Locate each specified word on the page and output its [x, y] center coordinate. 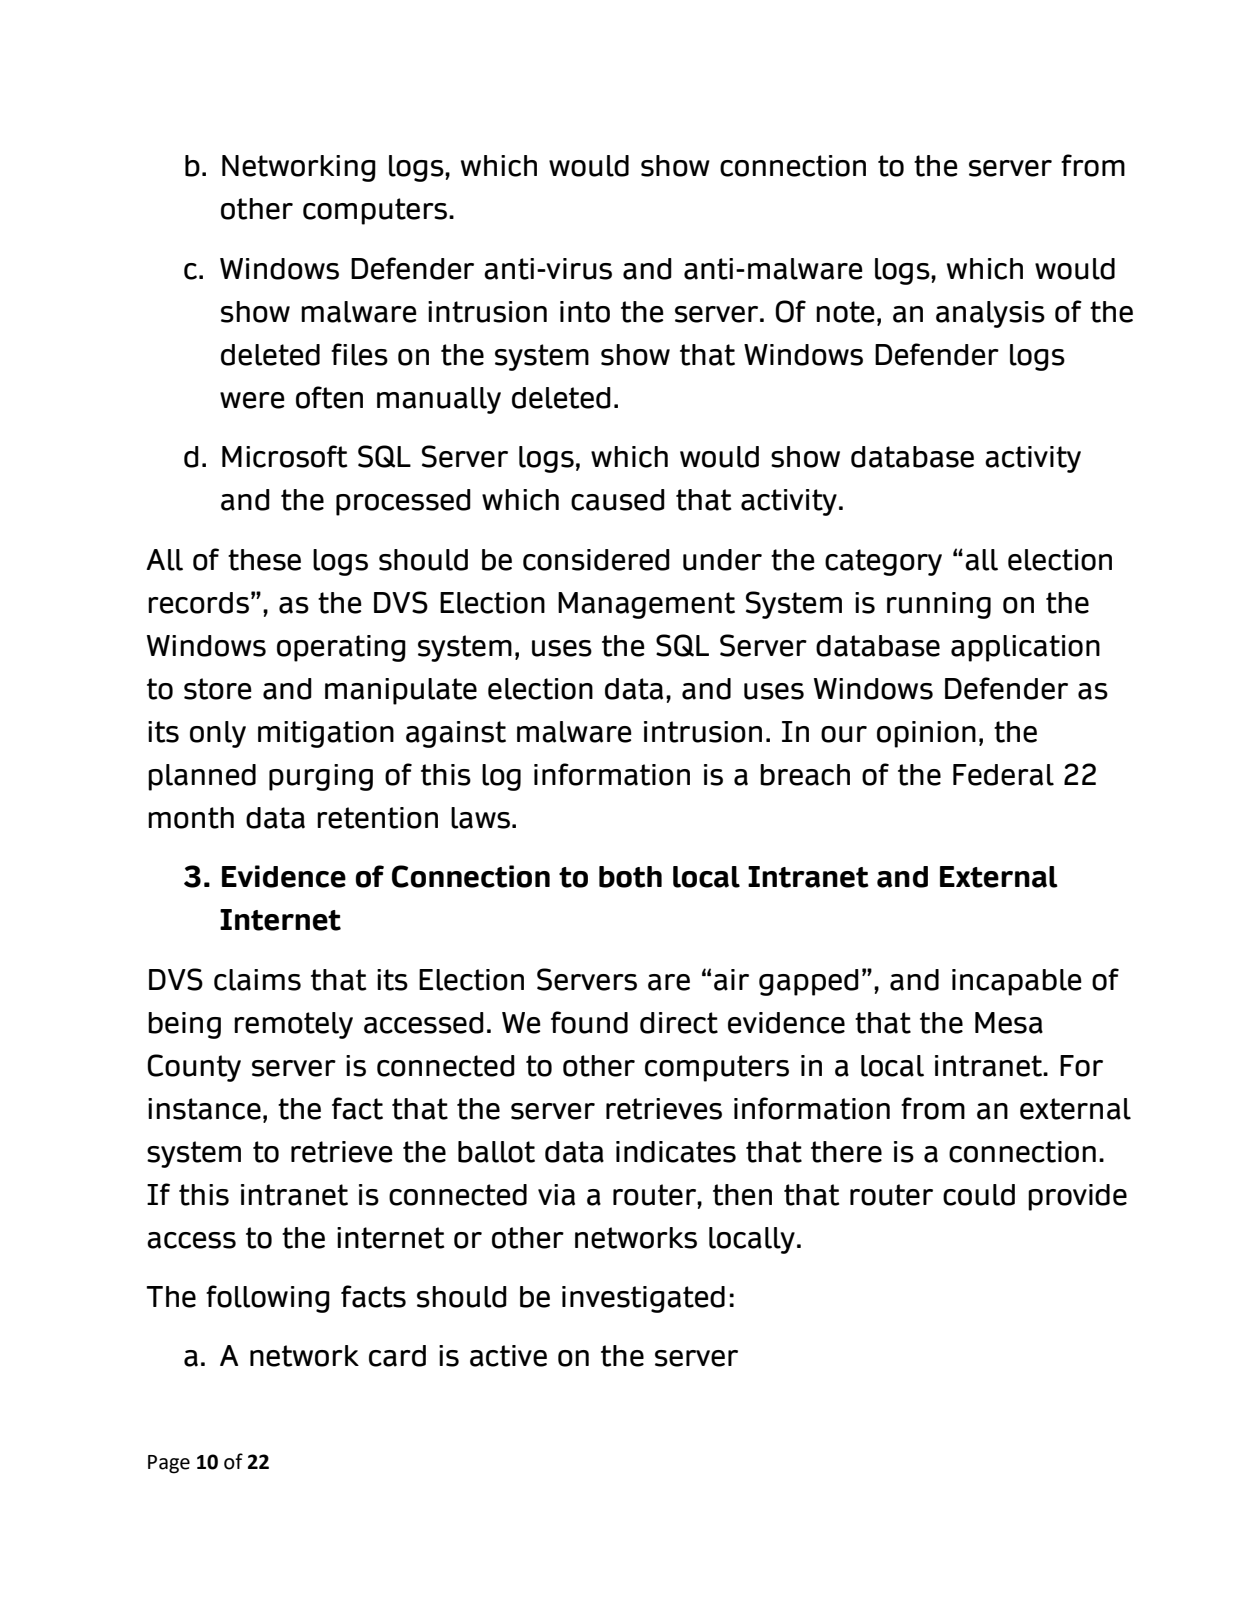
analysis [990, 314]
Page [169, 1464]
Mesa [1009, 1023]
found [589, 1022]
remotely [293, 1025]
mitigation [326, 734]
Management [646, 605]
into [585, 312]
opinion [926, 734]
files [359, 354]
